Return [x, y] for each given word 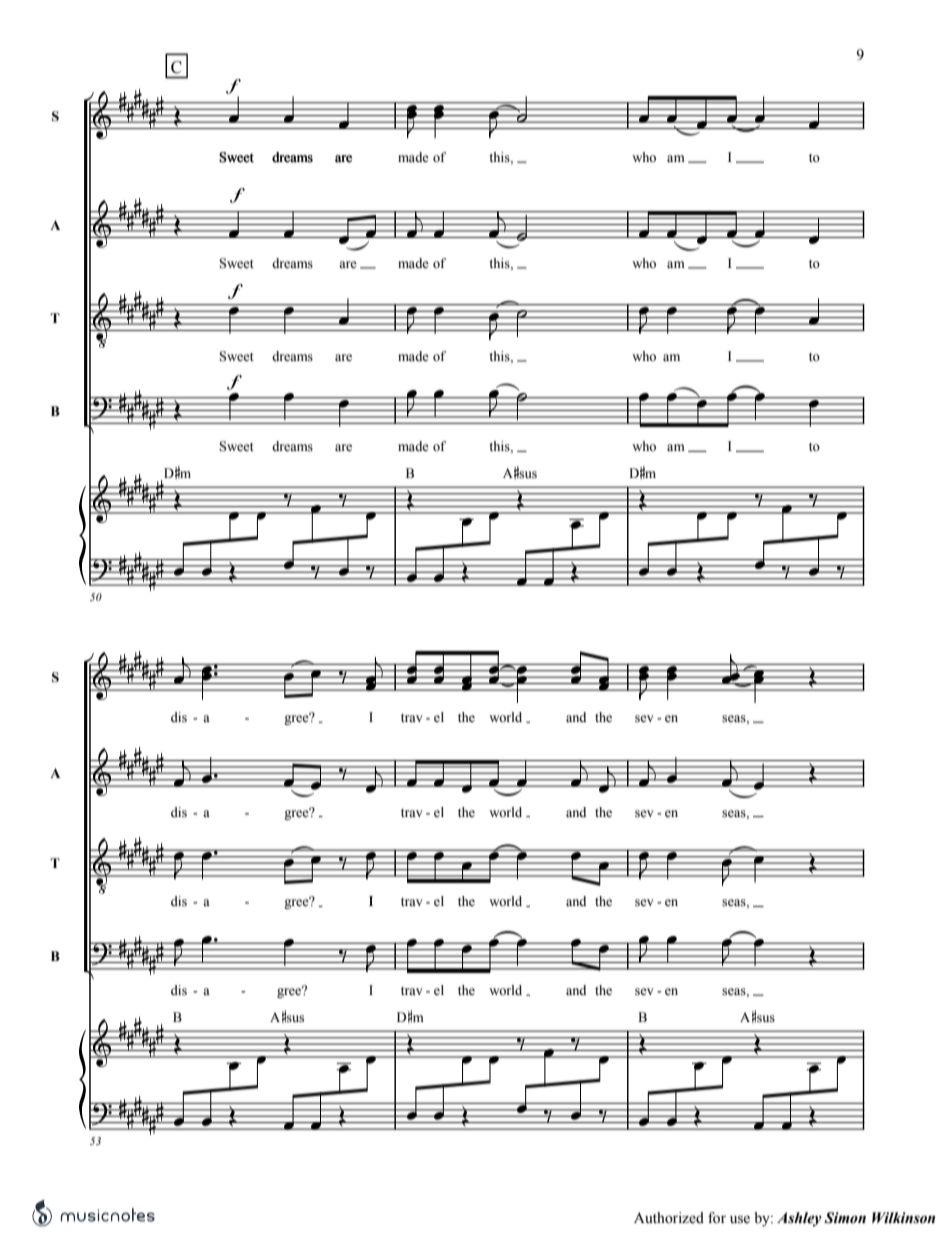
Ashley [799, 1219]
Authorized [669, 1218]
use [740, 1219]
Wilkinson [903, 1218]
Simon [845, 1218]
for [717, 1218]
